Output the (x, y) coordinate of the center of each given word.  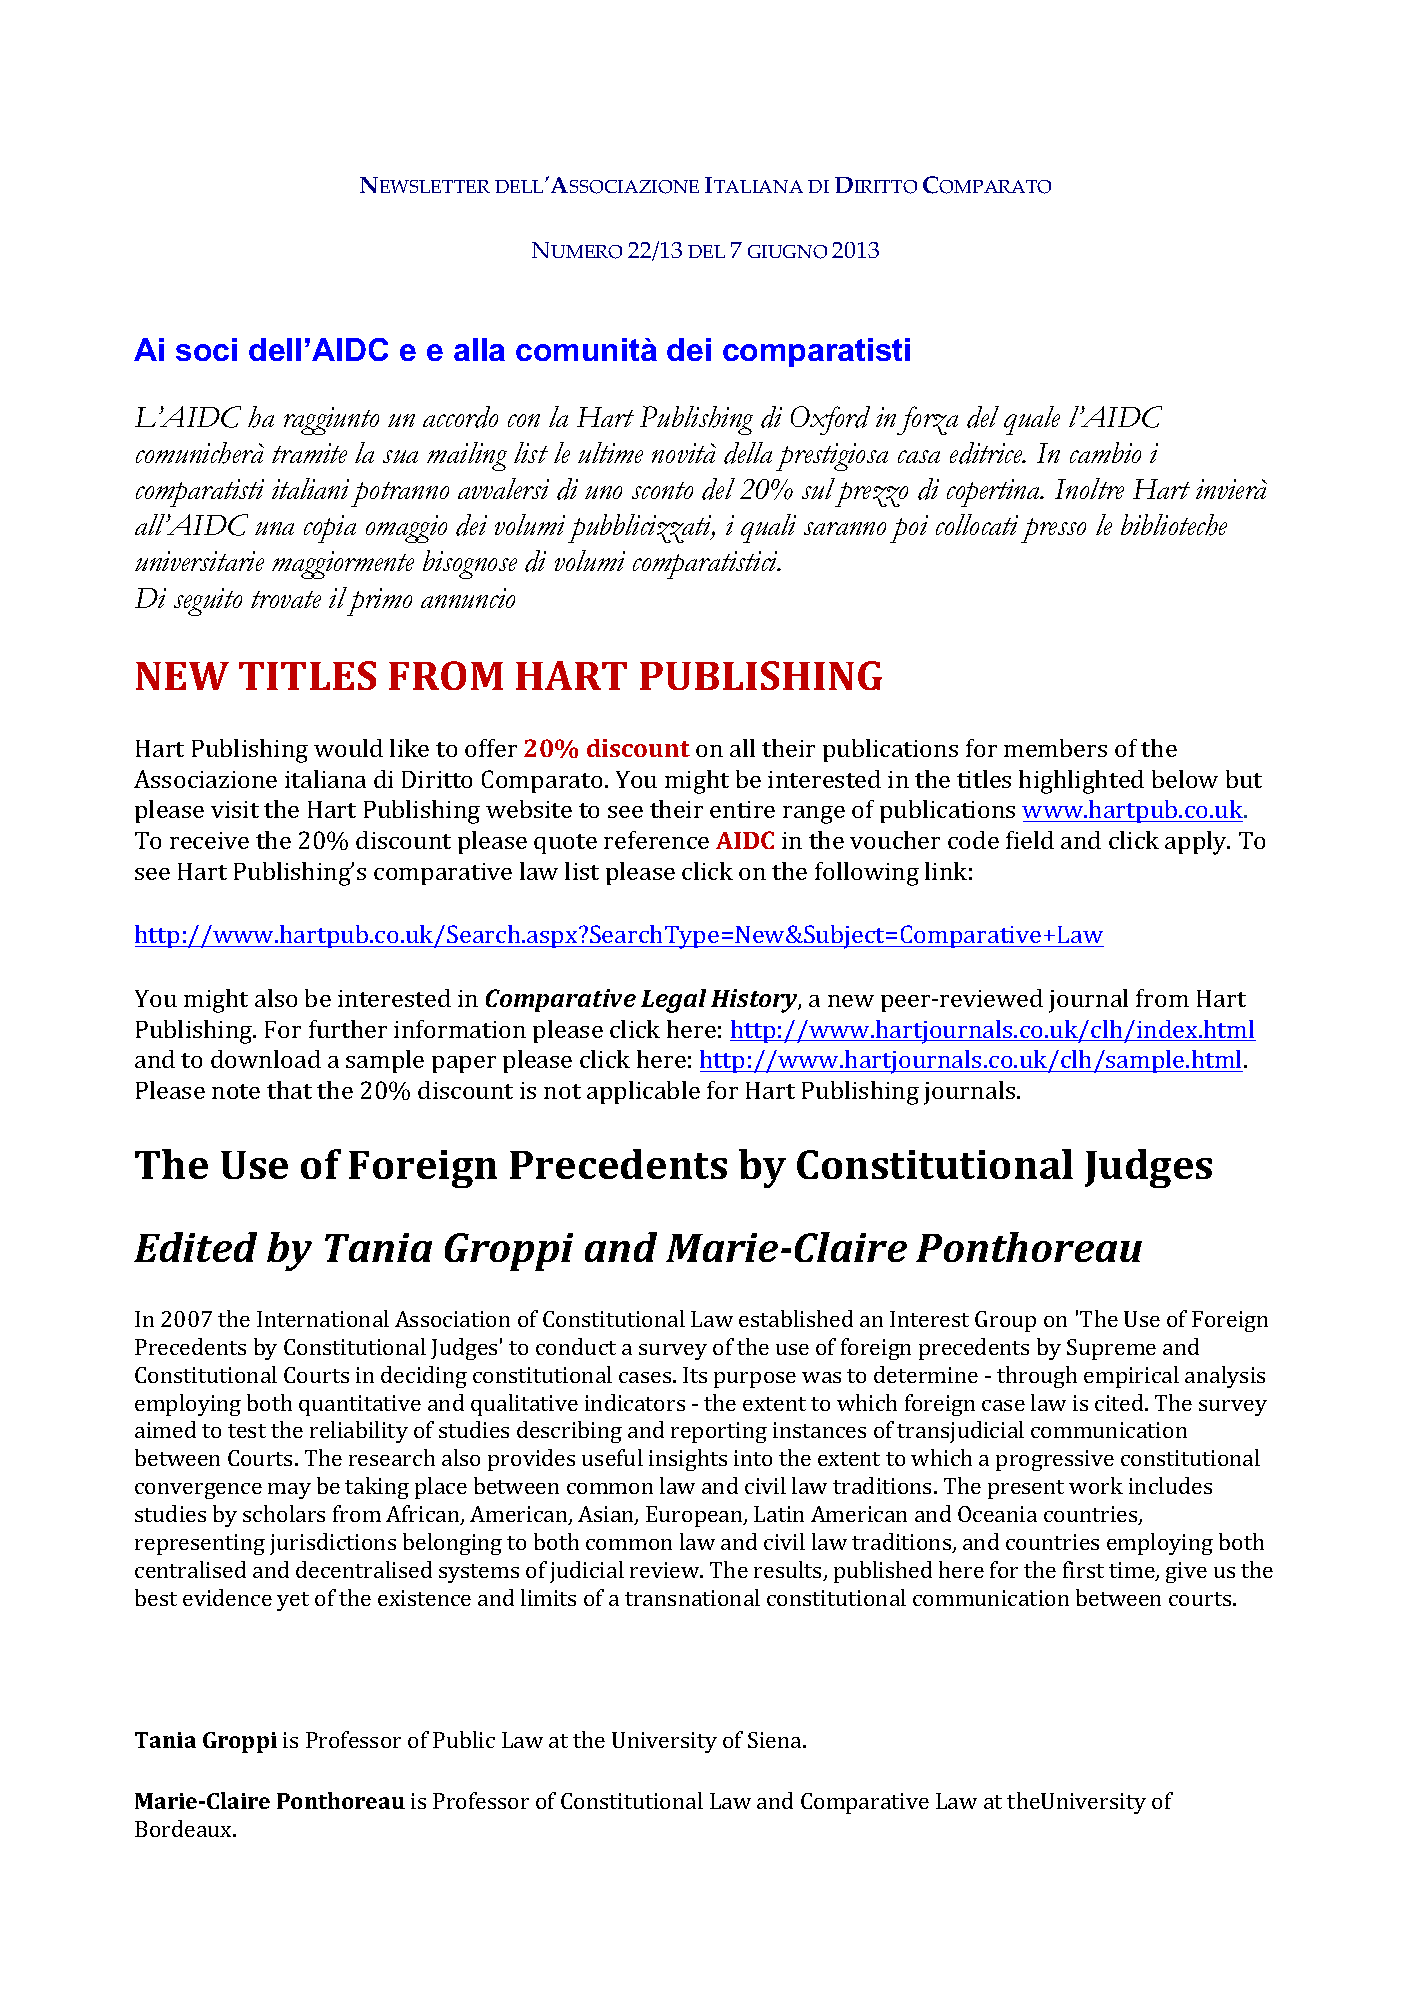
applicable (643, 1092)
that (289, 1090)
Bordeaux (185, 1828)
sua (400, 456)
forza (927, 420)
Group (1005, 1321)
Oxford (830, 420)
